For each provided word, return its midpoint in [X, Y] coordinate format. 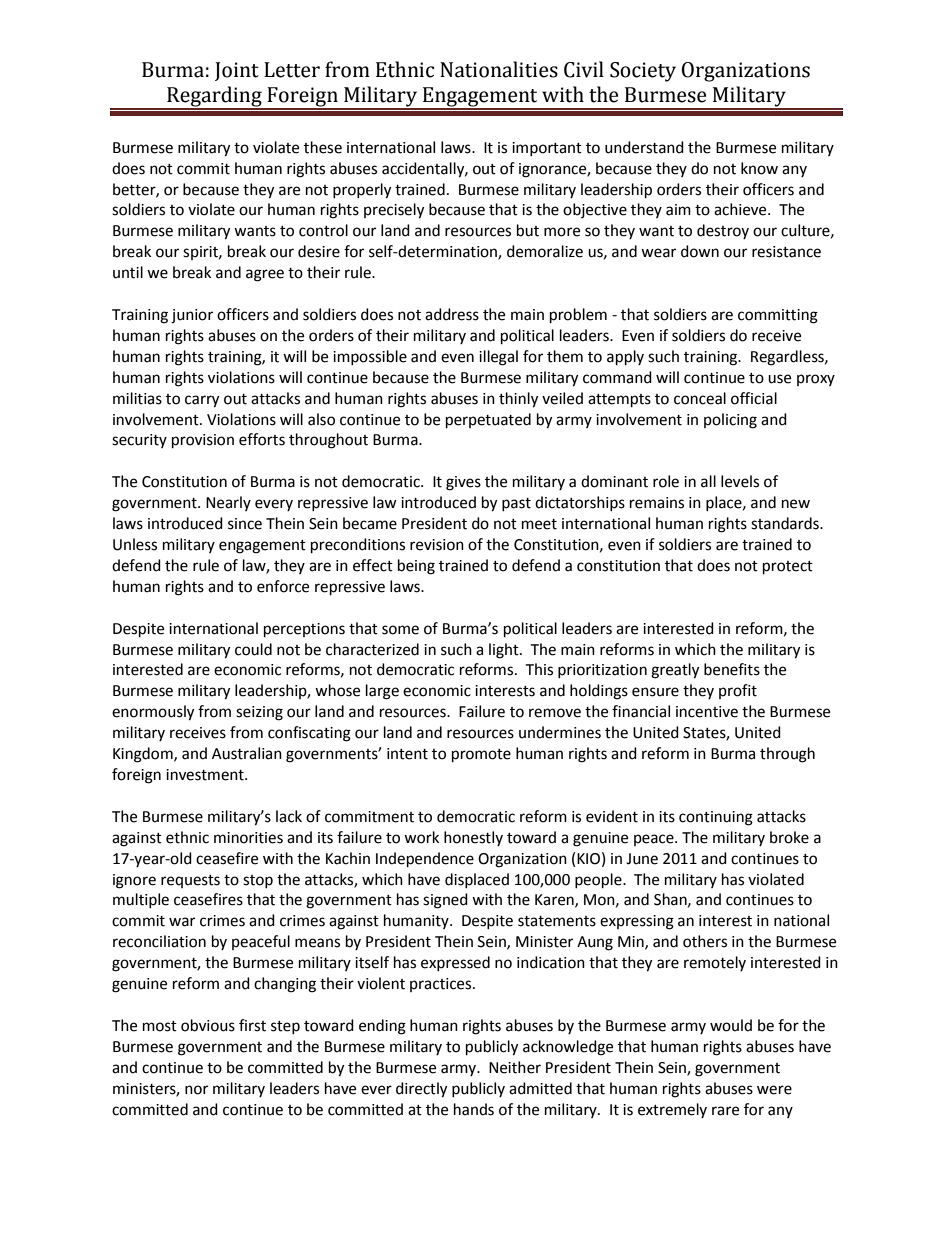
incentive [707, 712]
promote [481, 756]
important [547, 149]
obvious [208, 1025]
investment [206, 775]
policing [730, 421]
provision [203, 441]
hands [474, 1109]
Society [643, 72]
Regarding [214, 98]
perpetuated [488, 421]
